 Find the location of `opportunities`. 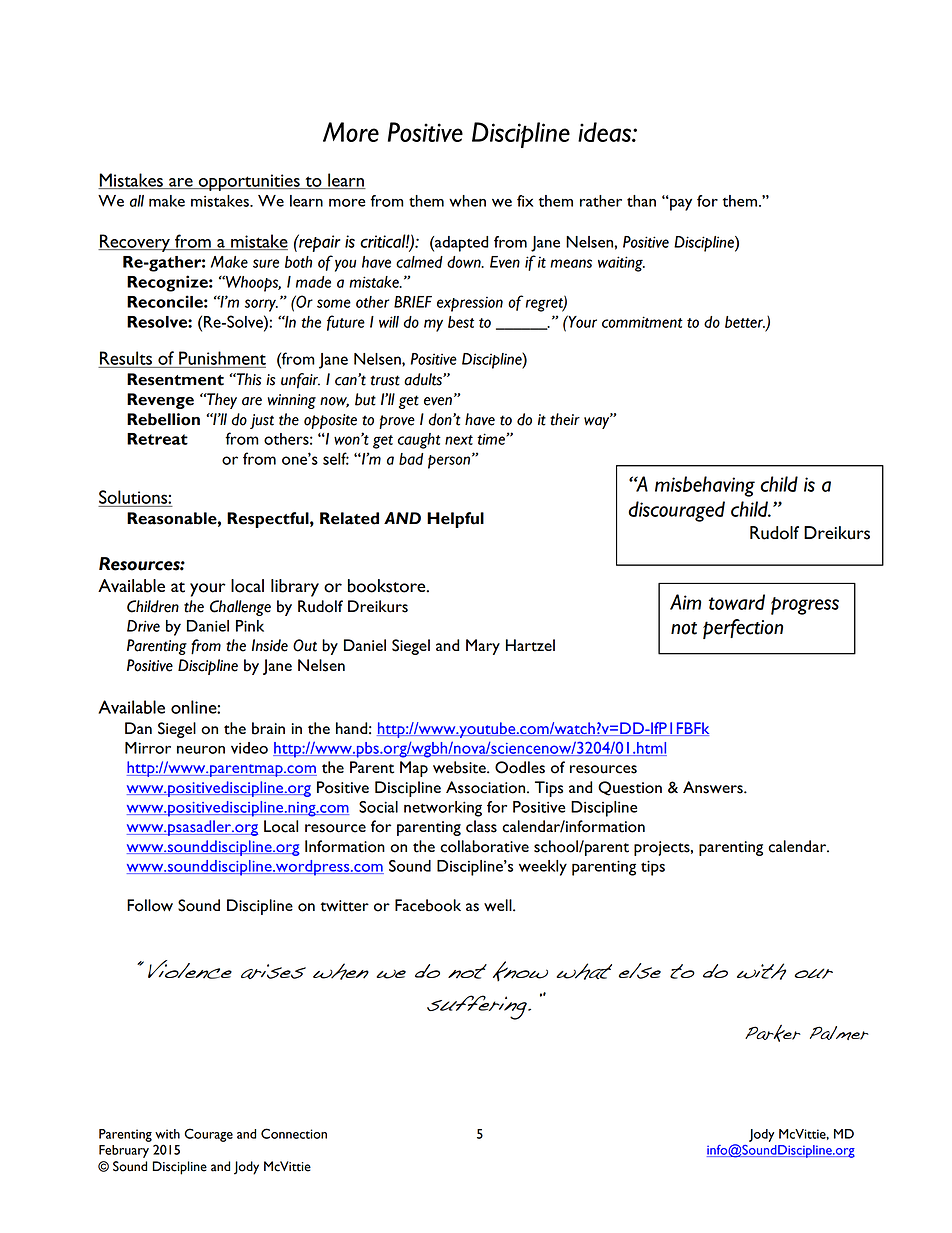

opportunities is located at coordinates (249, 182).
